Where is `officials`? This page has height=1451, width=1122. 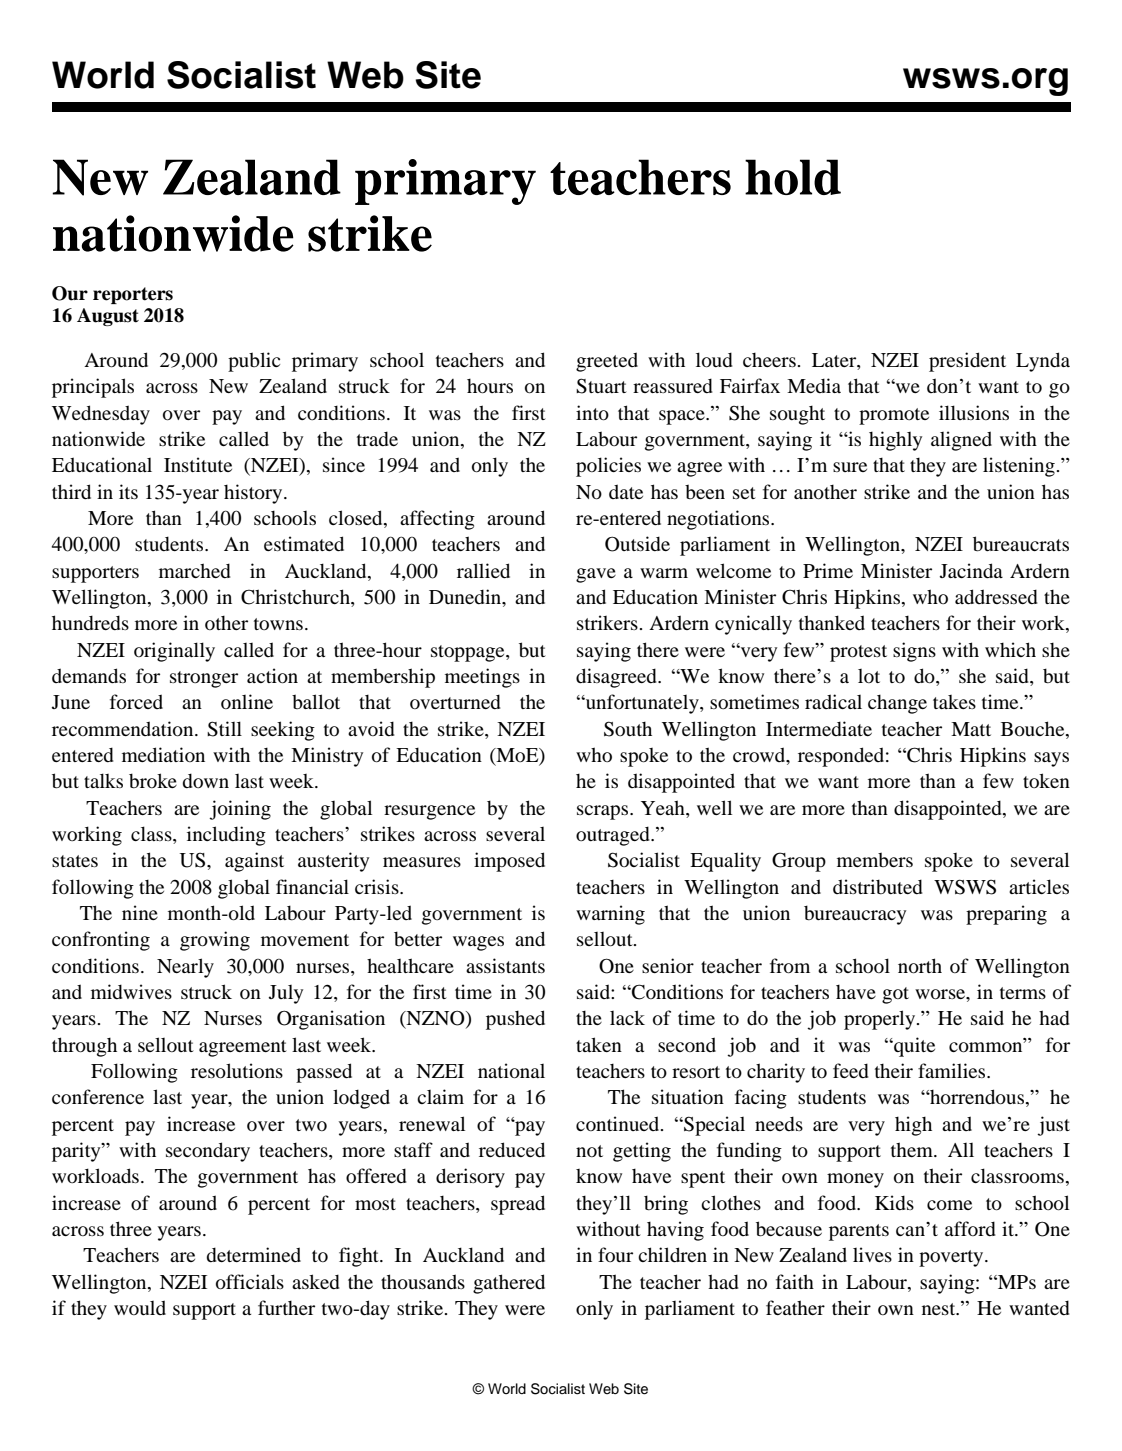 officials is located at coordinates (250, 1282).
